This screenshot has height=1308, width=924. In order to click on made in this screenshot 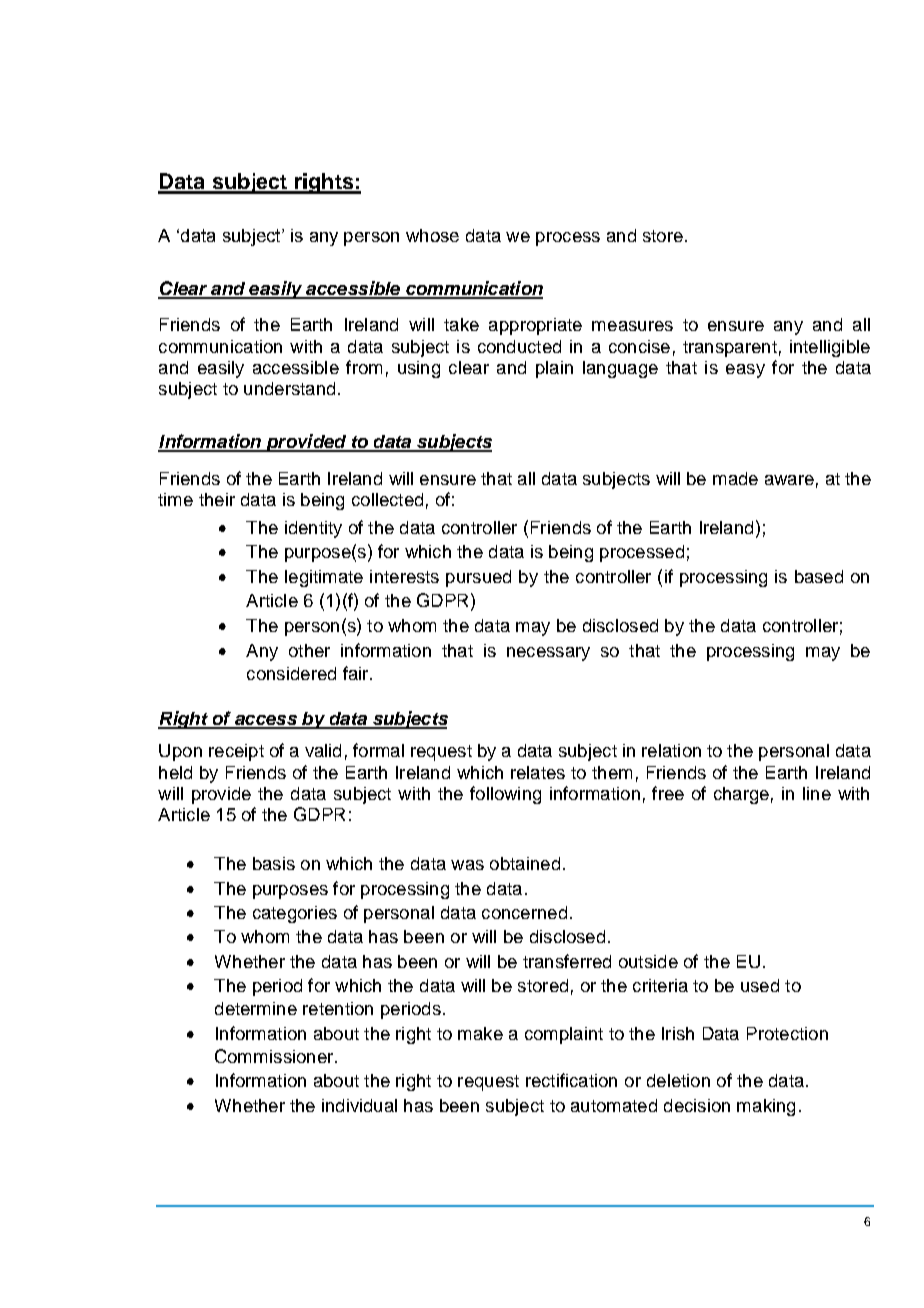, I will do `click(735, 478)`.
